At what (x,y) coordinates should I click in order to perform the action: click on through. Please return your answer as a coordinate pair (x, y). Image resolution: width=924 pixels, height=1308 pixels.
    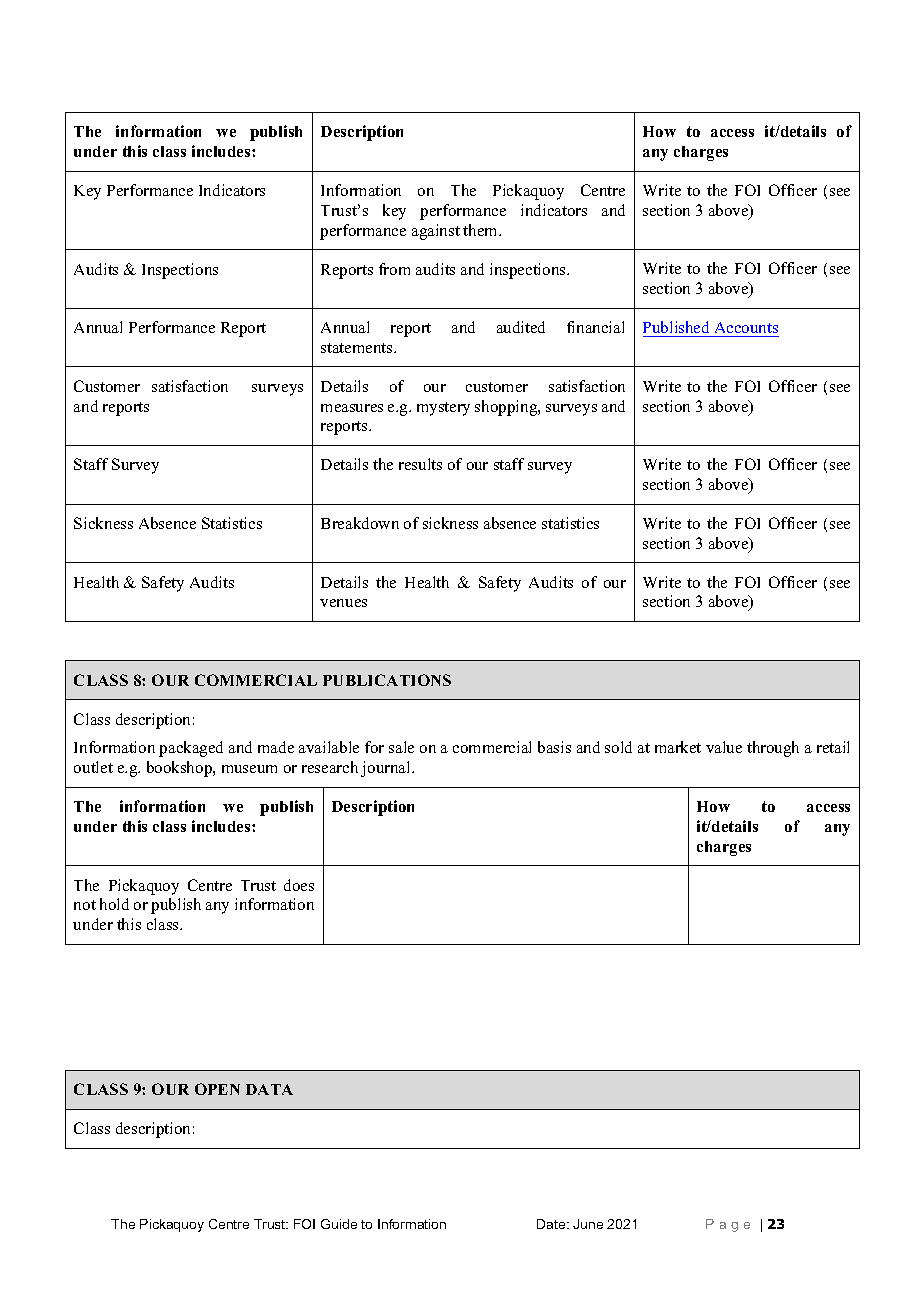
    Looking at the image, I should click on (773, 749).
